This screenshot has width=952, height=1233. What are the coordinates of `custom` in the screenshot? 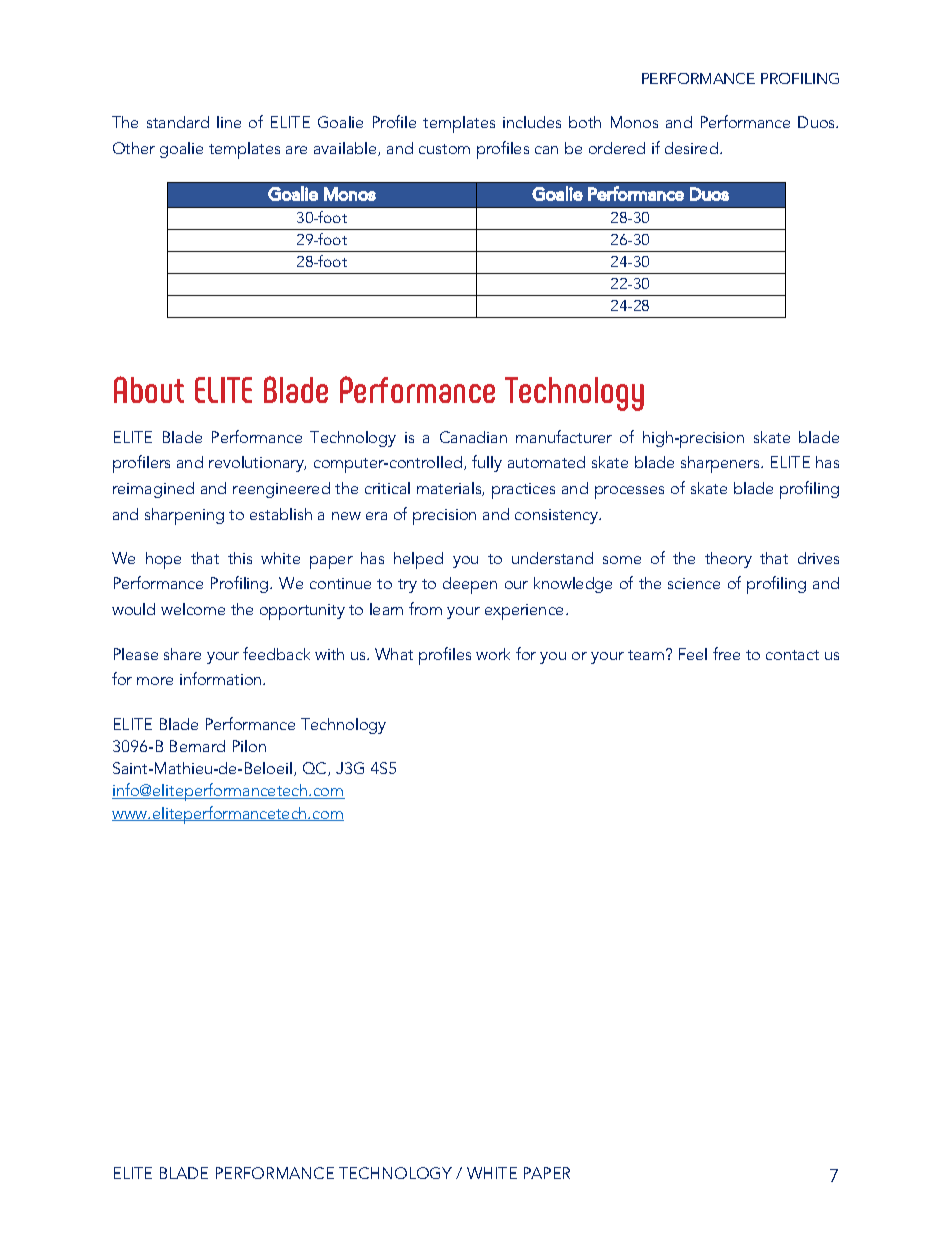 It's located at (444, 149).
